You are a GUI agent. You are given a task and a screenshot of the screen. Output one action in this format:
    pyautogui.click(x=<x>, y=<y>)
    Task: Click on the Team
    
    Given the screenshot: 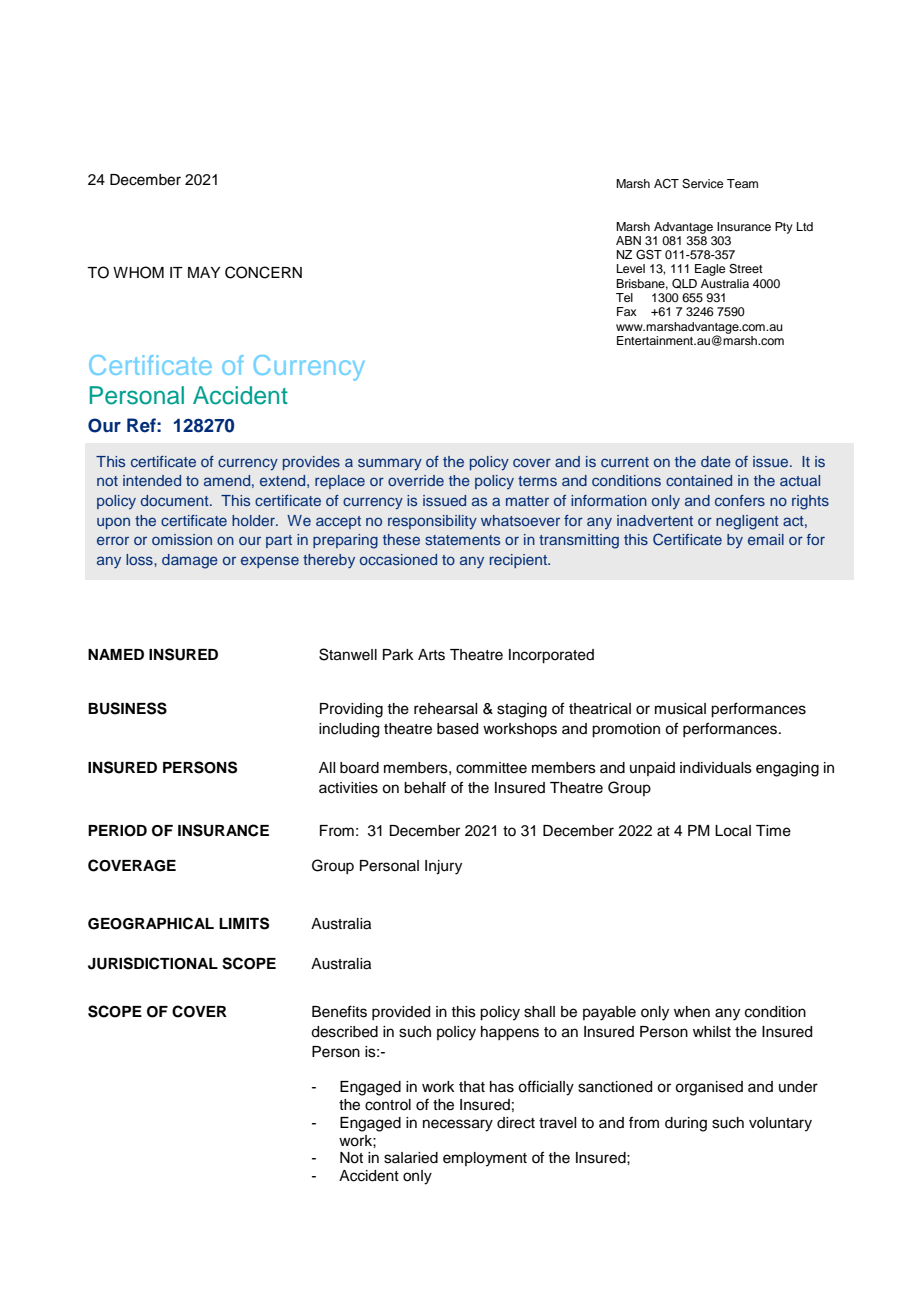 What is the action you would take?
    pyautogui.click(x=742, y=183)
